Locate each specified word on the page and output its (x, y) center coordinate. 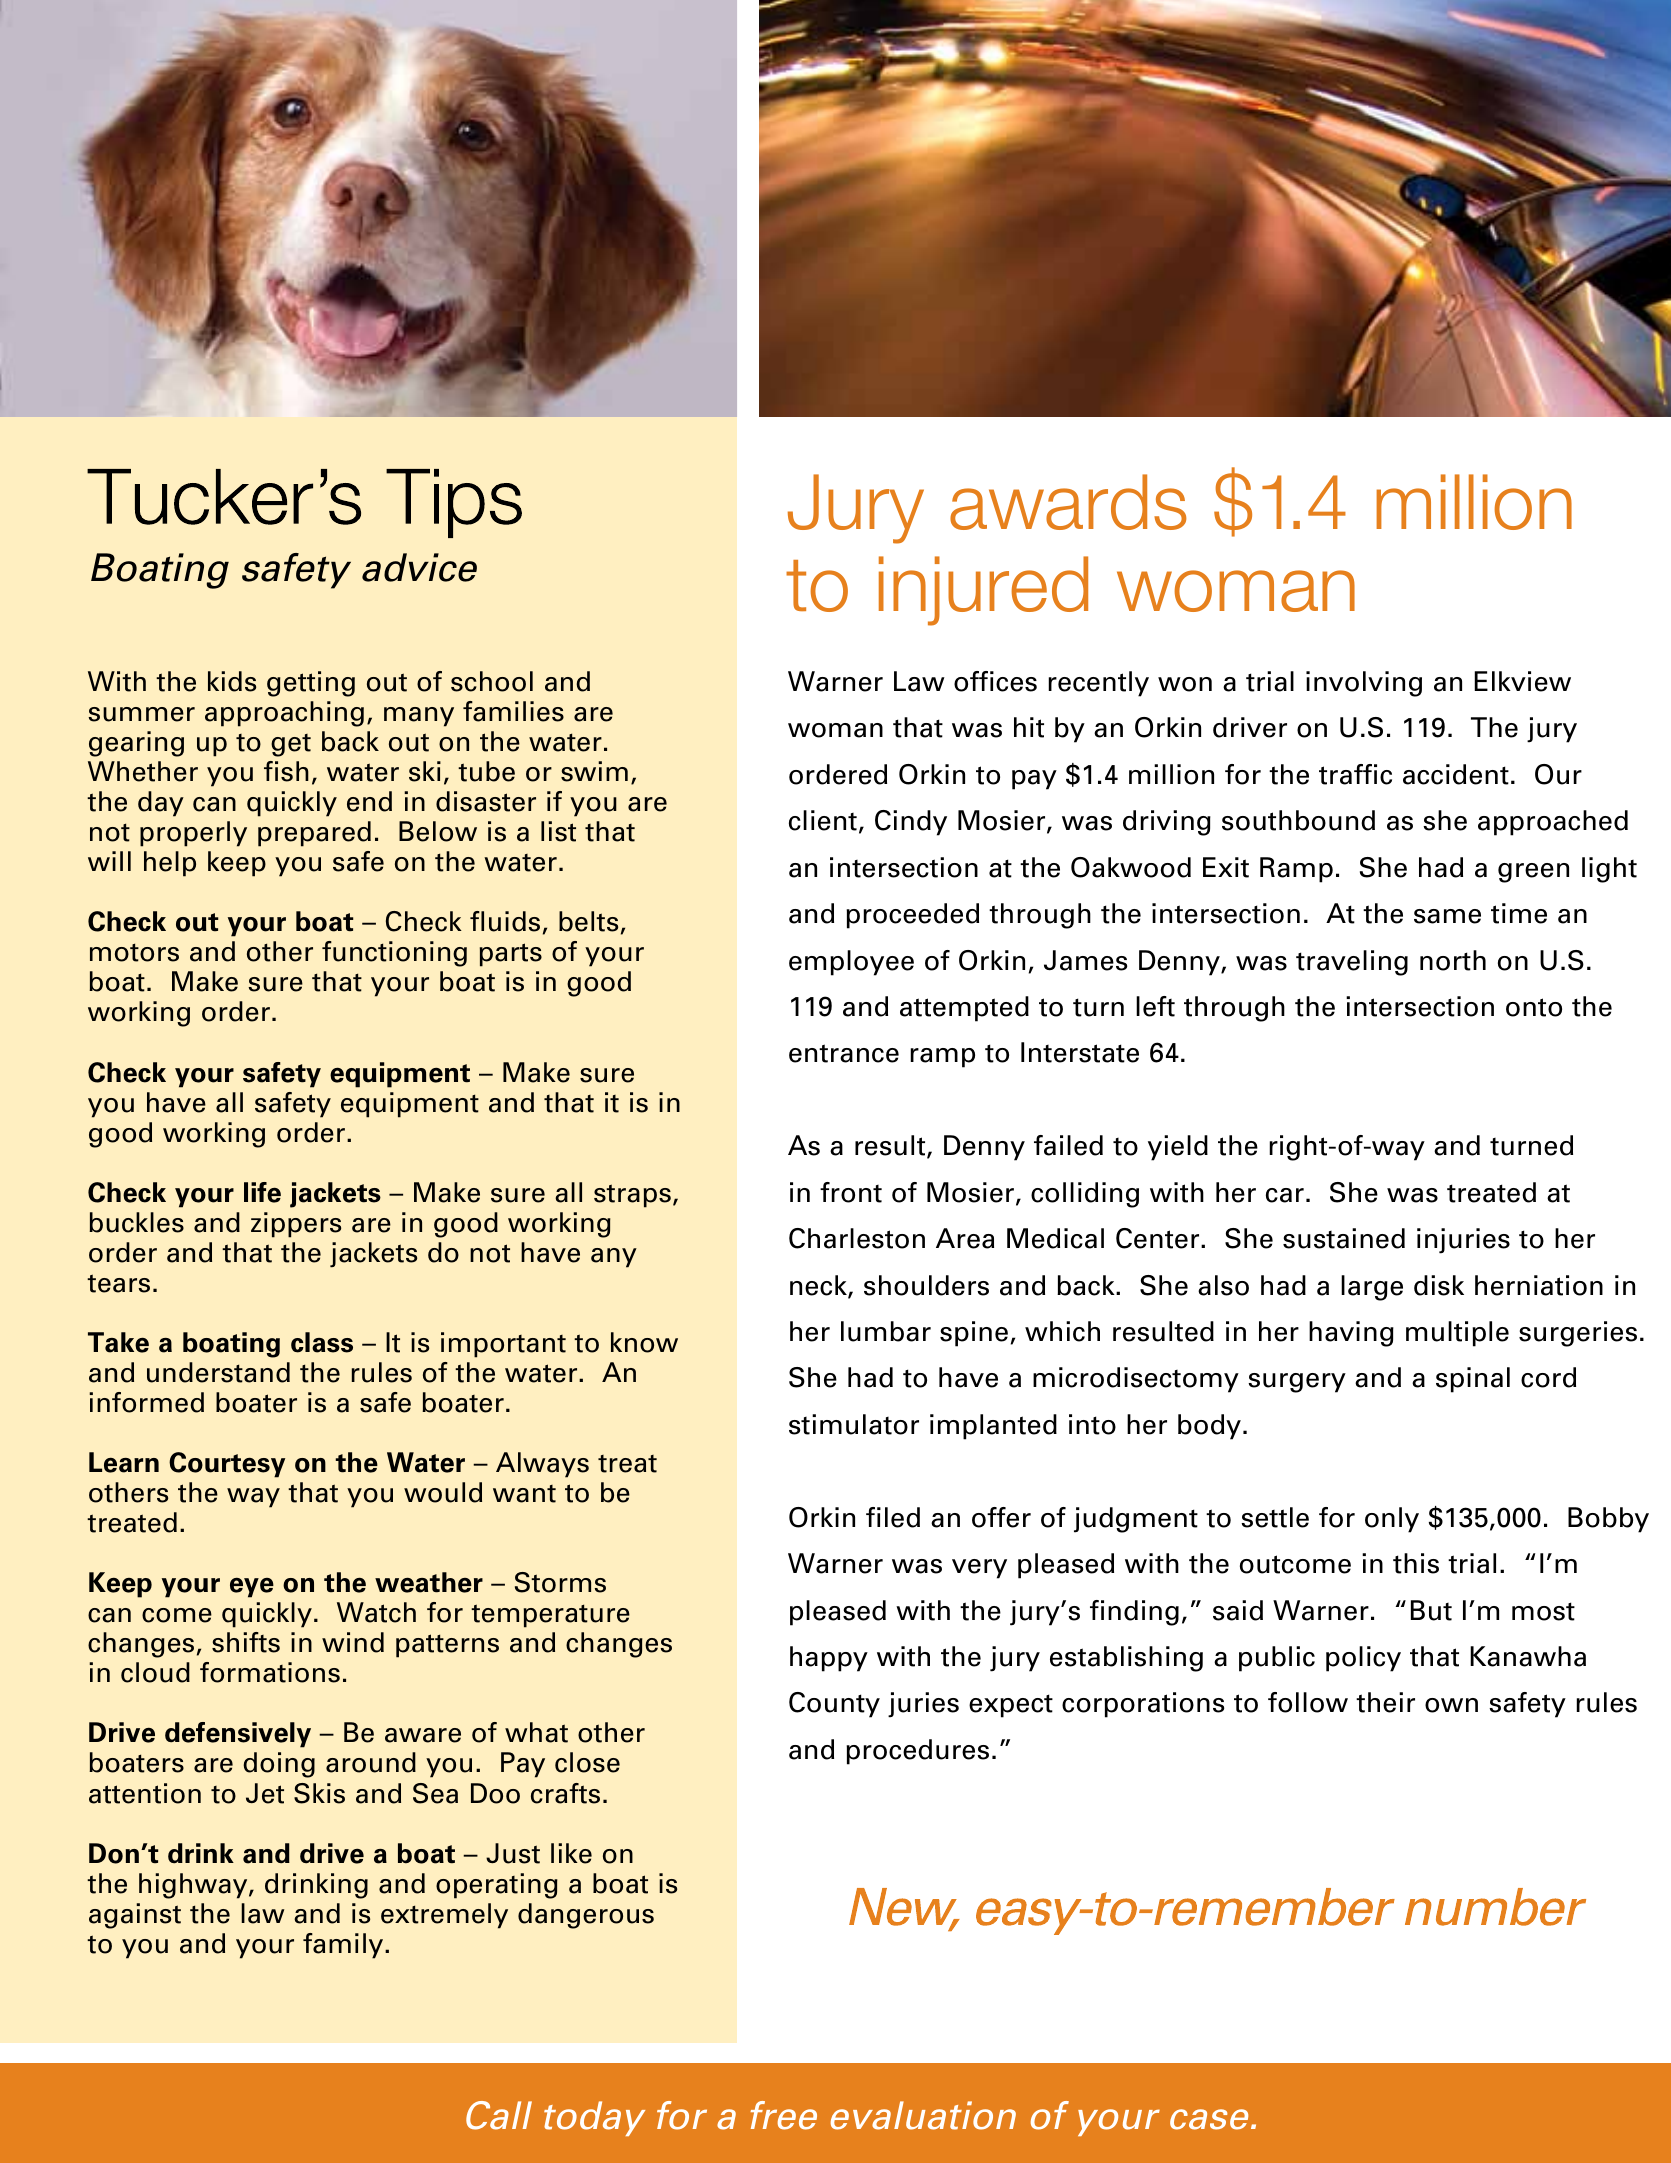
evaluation (923, 2115)
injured (983, 591)
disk (1439, 1285)
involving (1364, 684)
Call (499, 2115)
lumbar (886, 1331)
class (322, 1342)
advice (419, 567)
